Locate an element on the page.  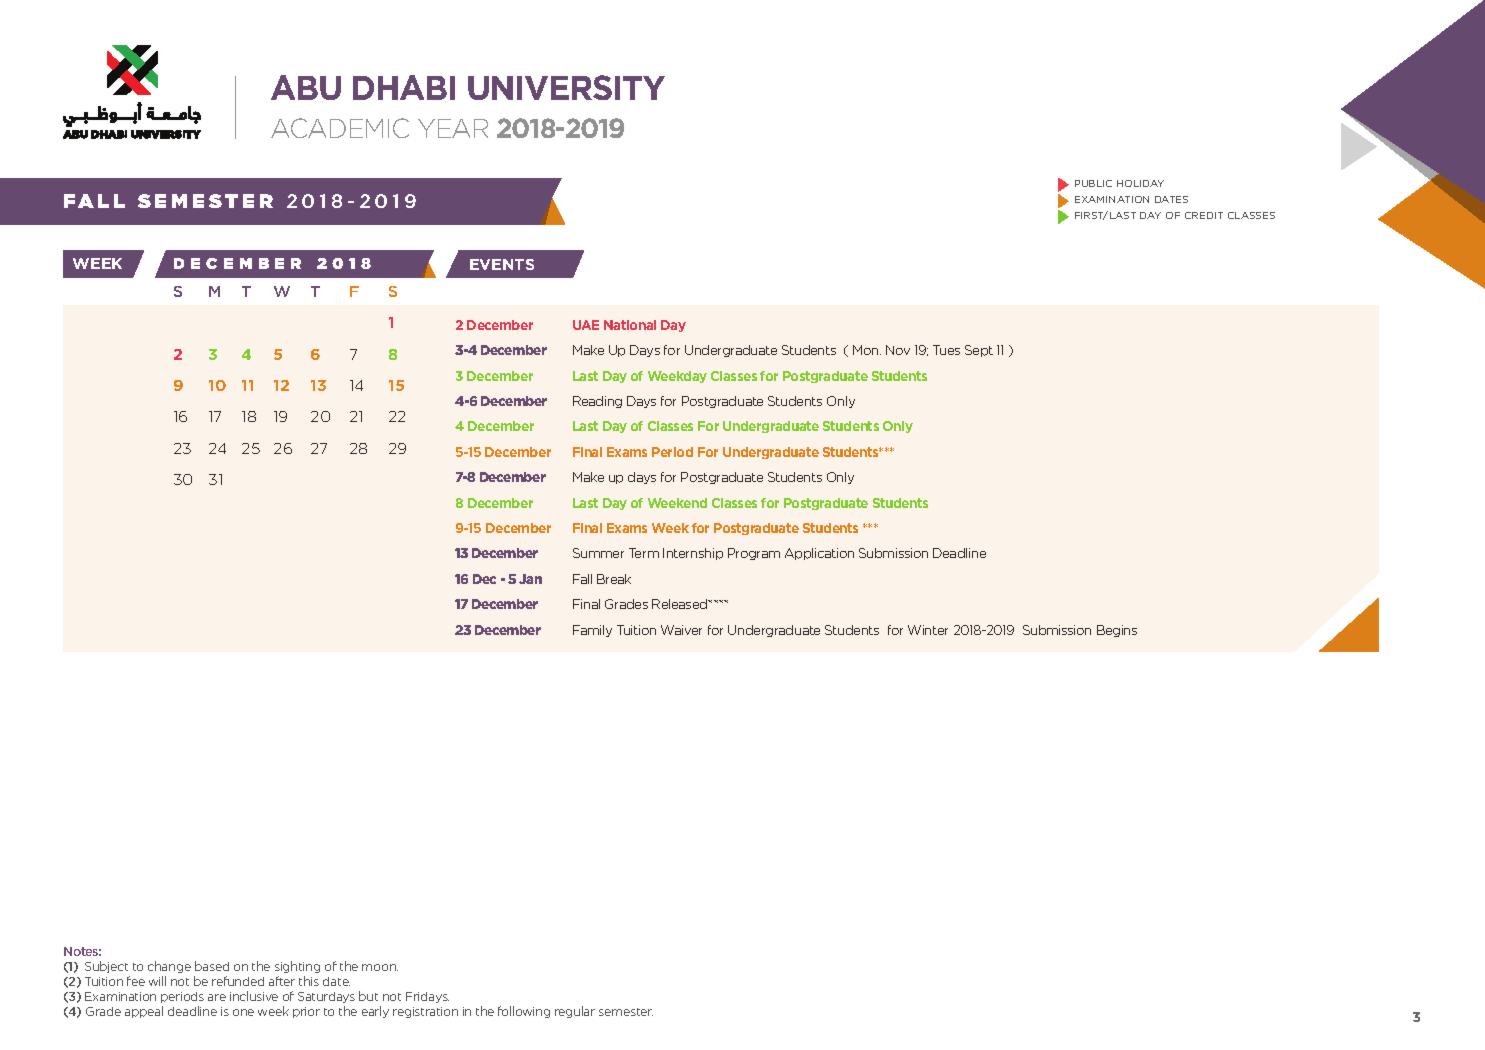
ABU is located at coordinates (306, 87).
